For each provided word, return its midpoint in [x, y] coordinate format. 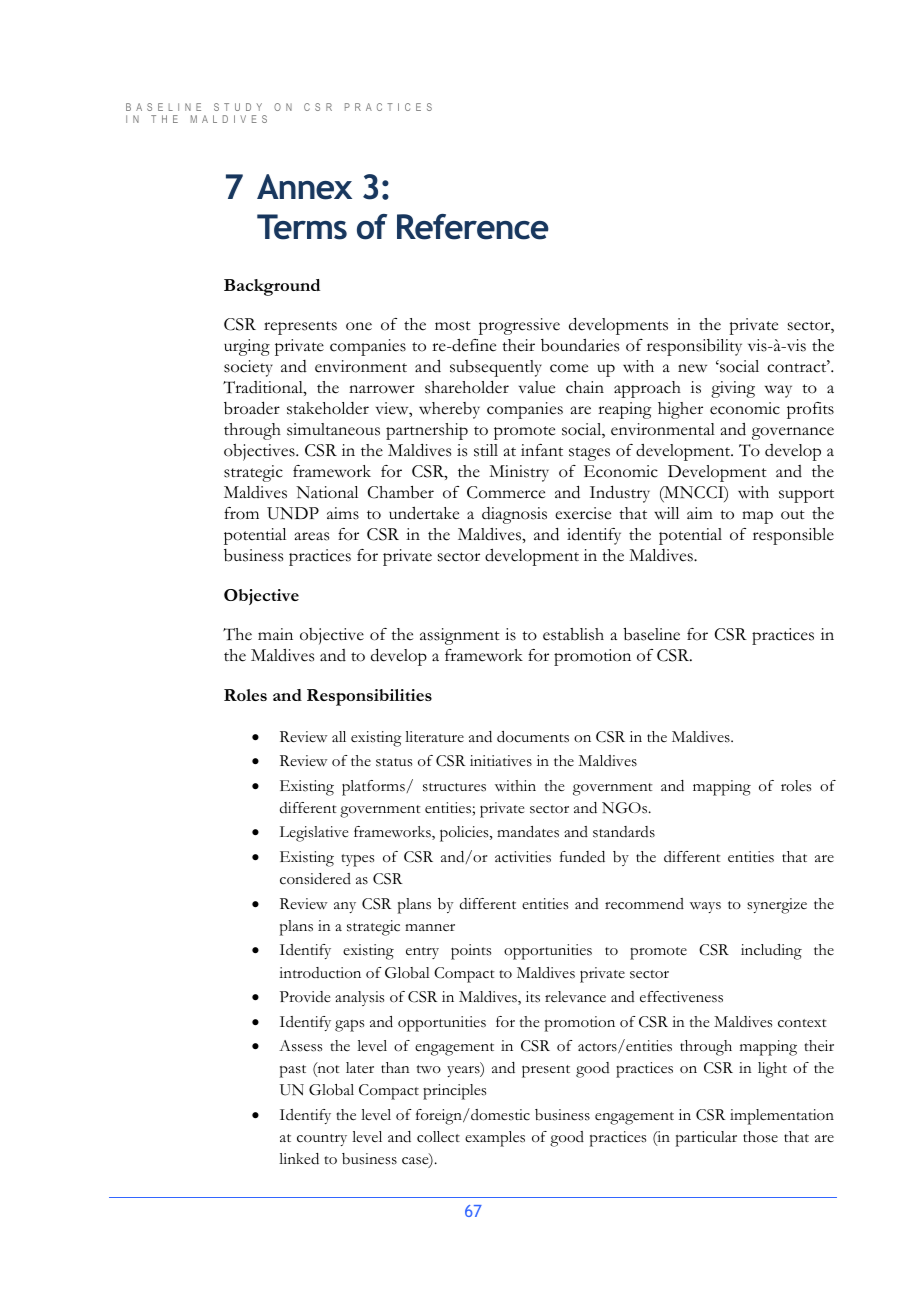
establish [573, 634]
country [322, 1140]
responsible [793, 536]
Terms [302, 227]
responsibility [694, 347]
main [275, 634]
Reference [473, 227]
